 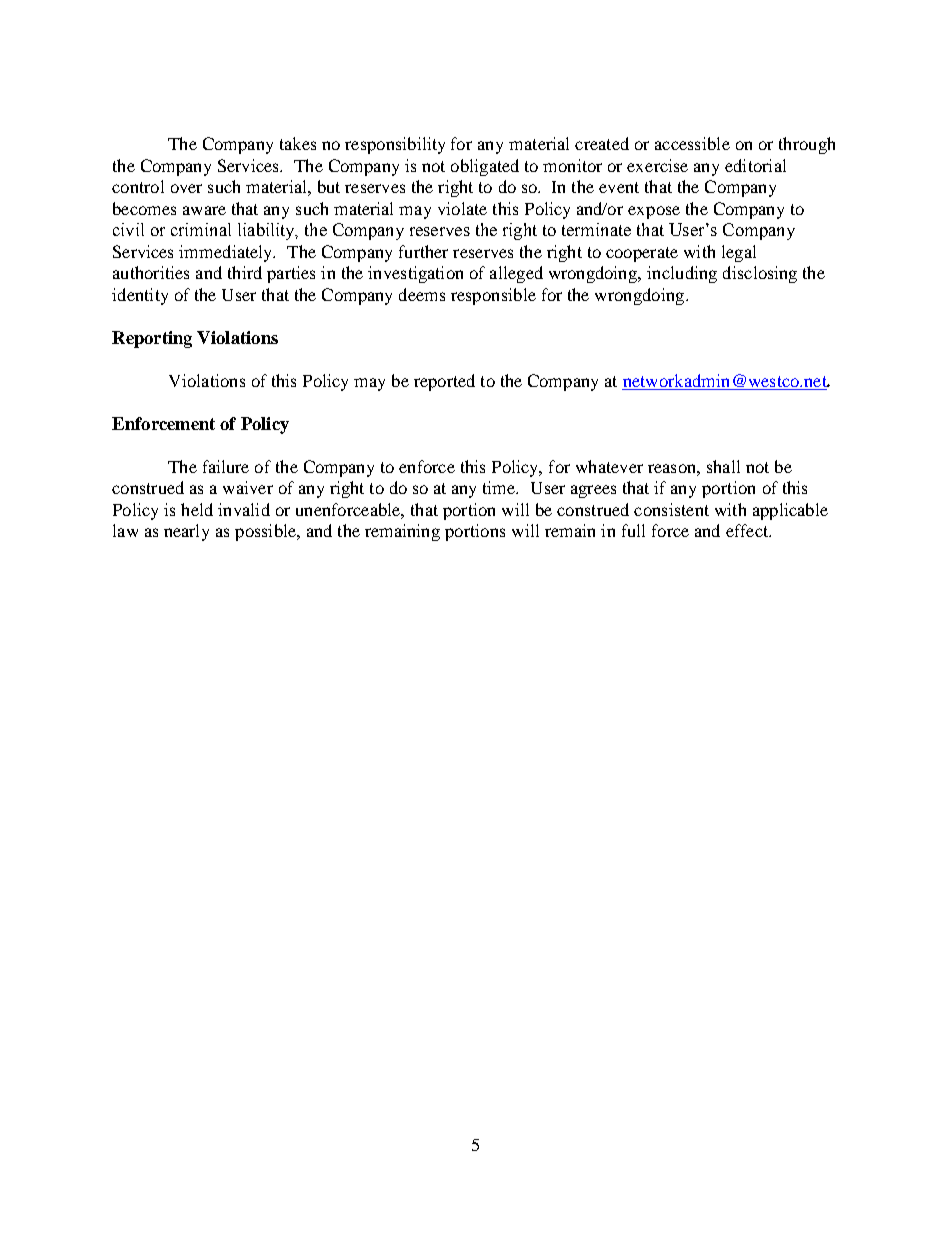 I want to click on reported, so click(x=444, y=382).
